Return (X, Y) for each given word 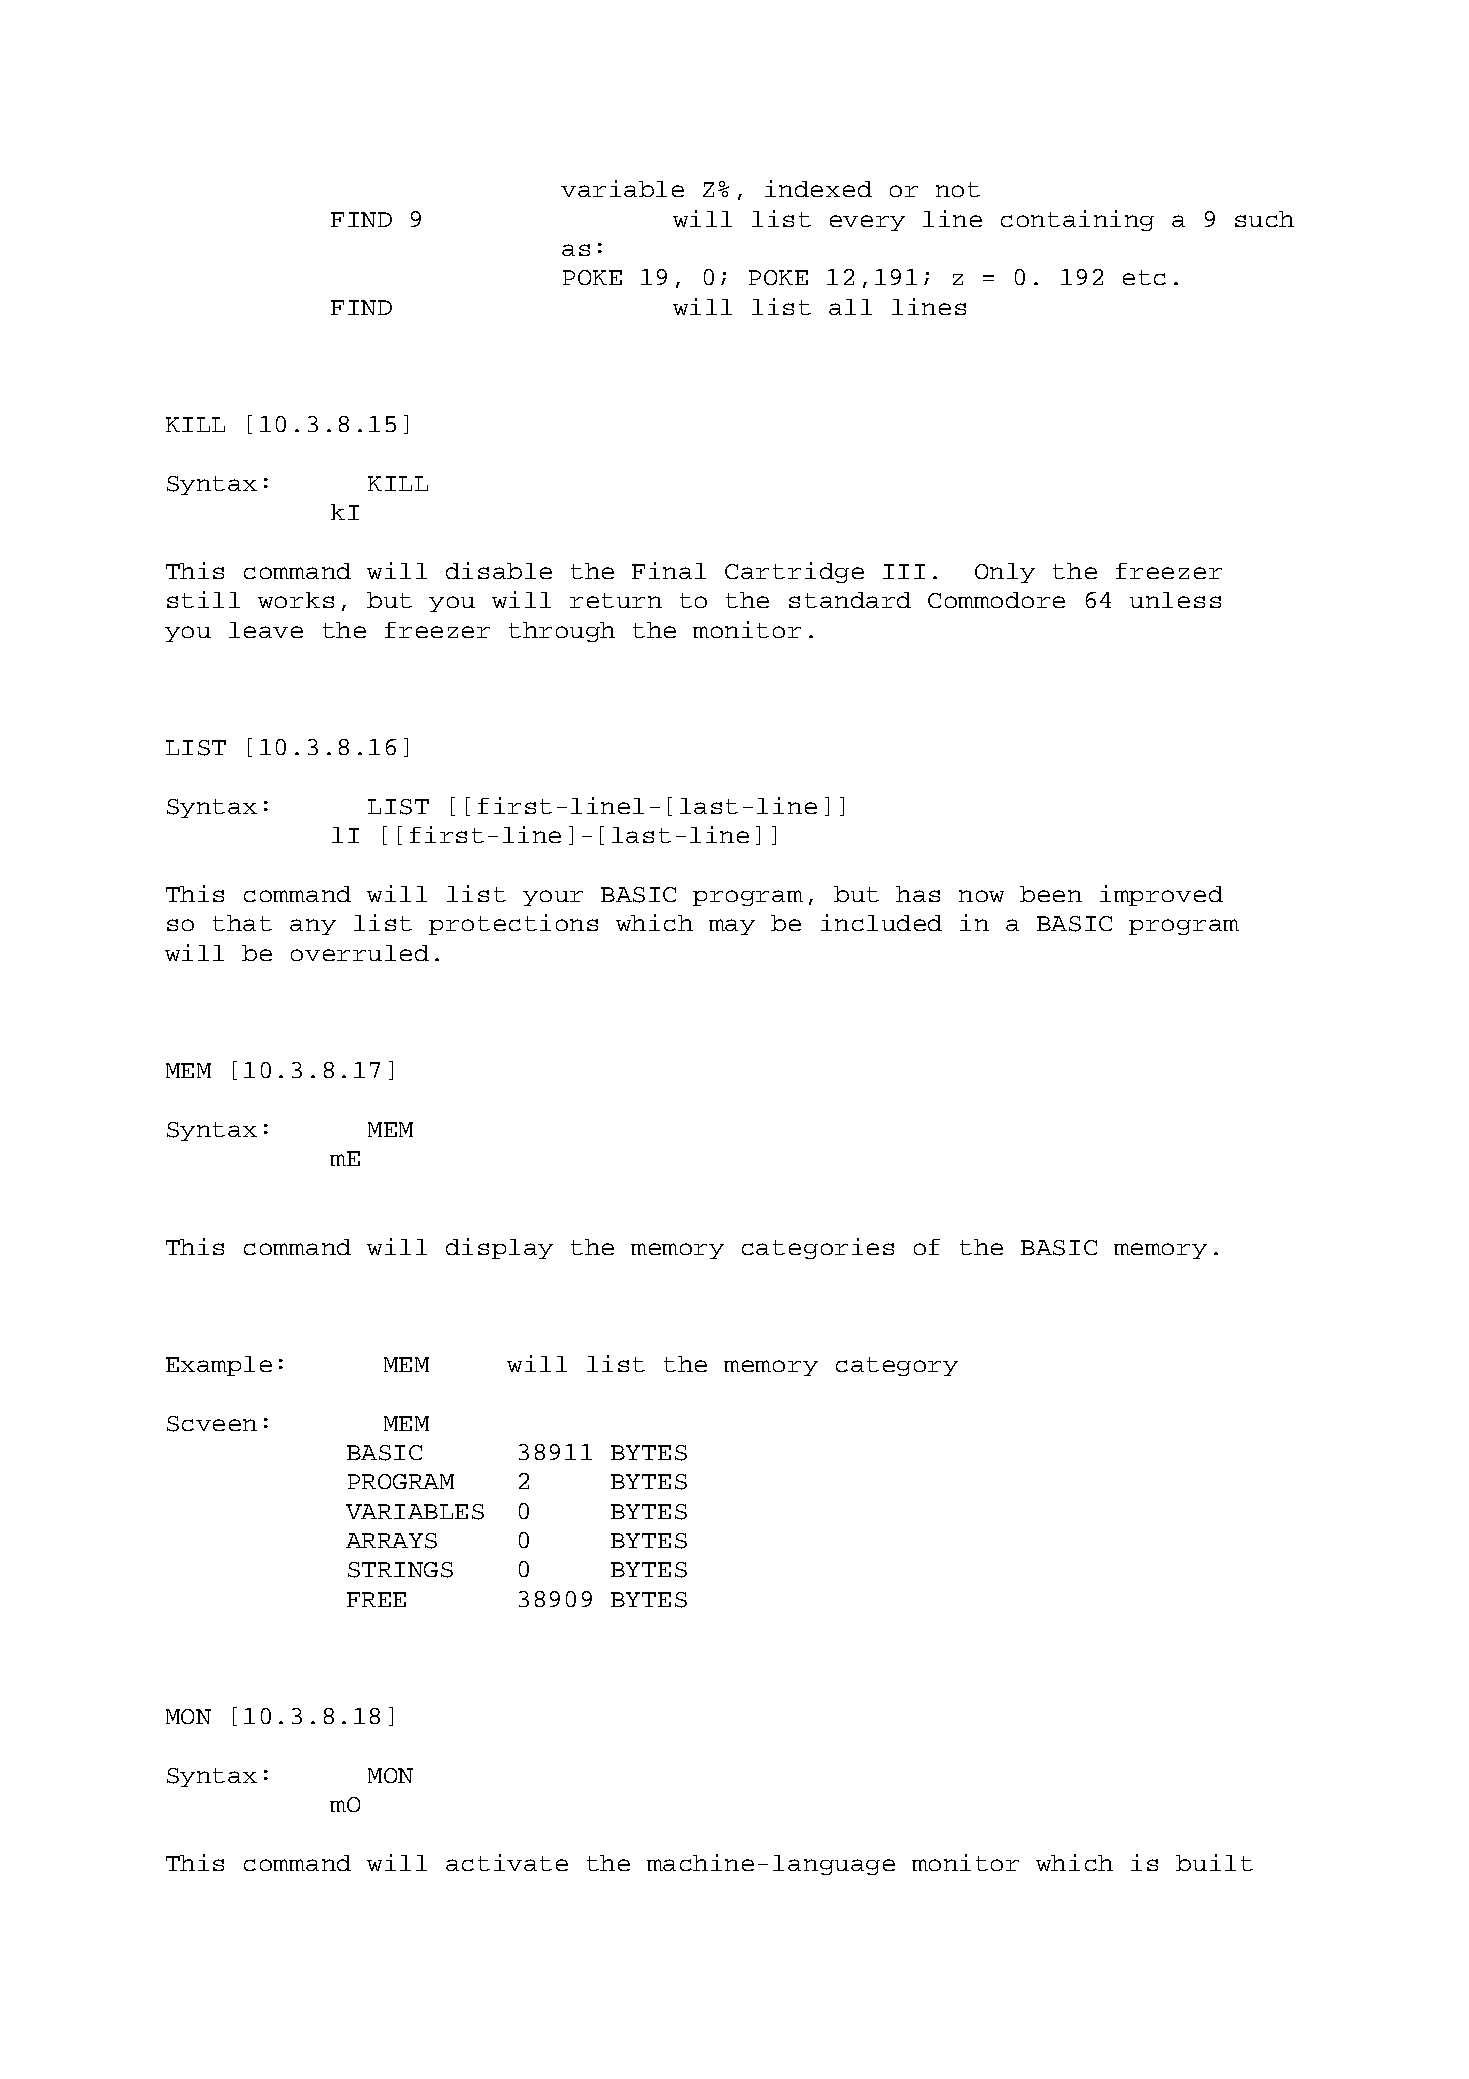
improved (1161, 895)
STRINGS (400, 1570)
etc (1144, 277)
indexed (818, 188)
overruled (360, 953)
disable (499, 570)
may (732, 927)
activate (507, 1862)
